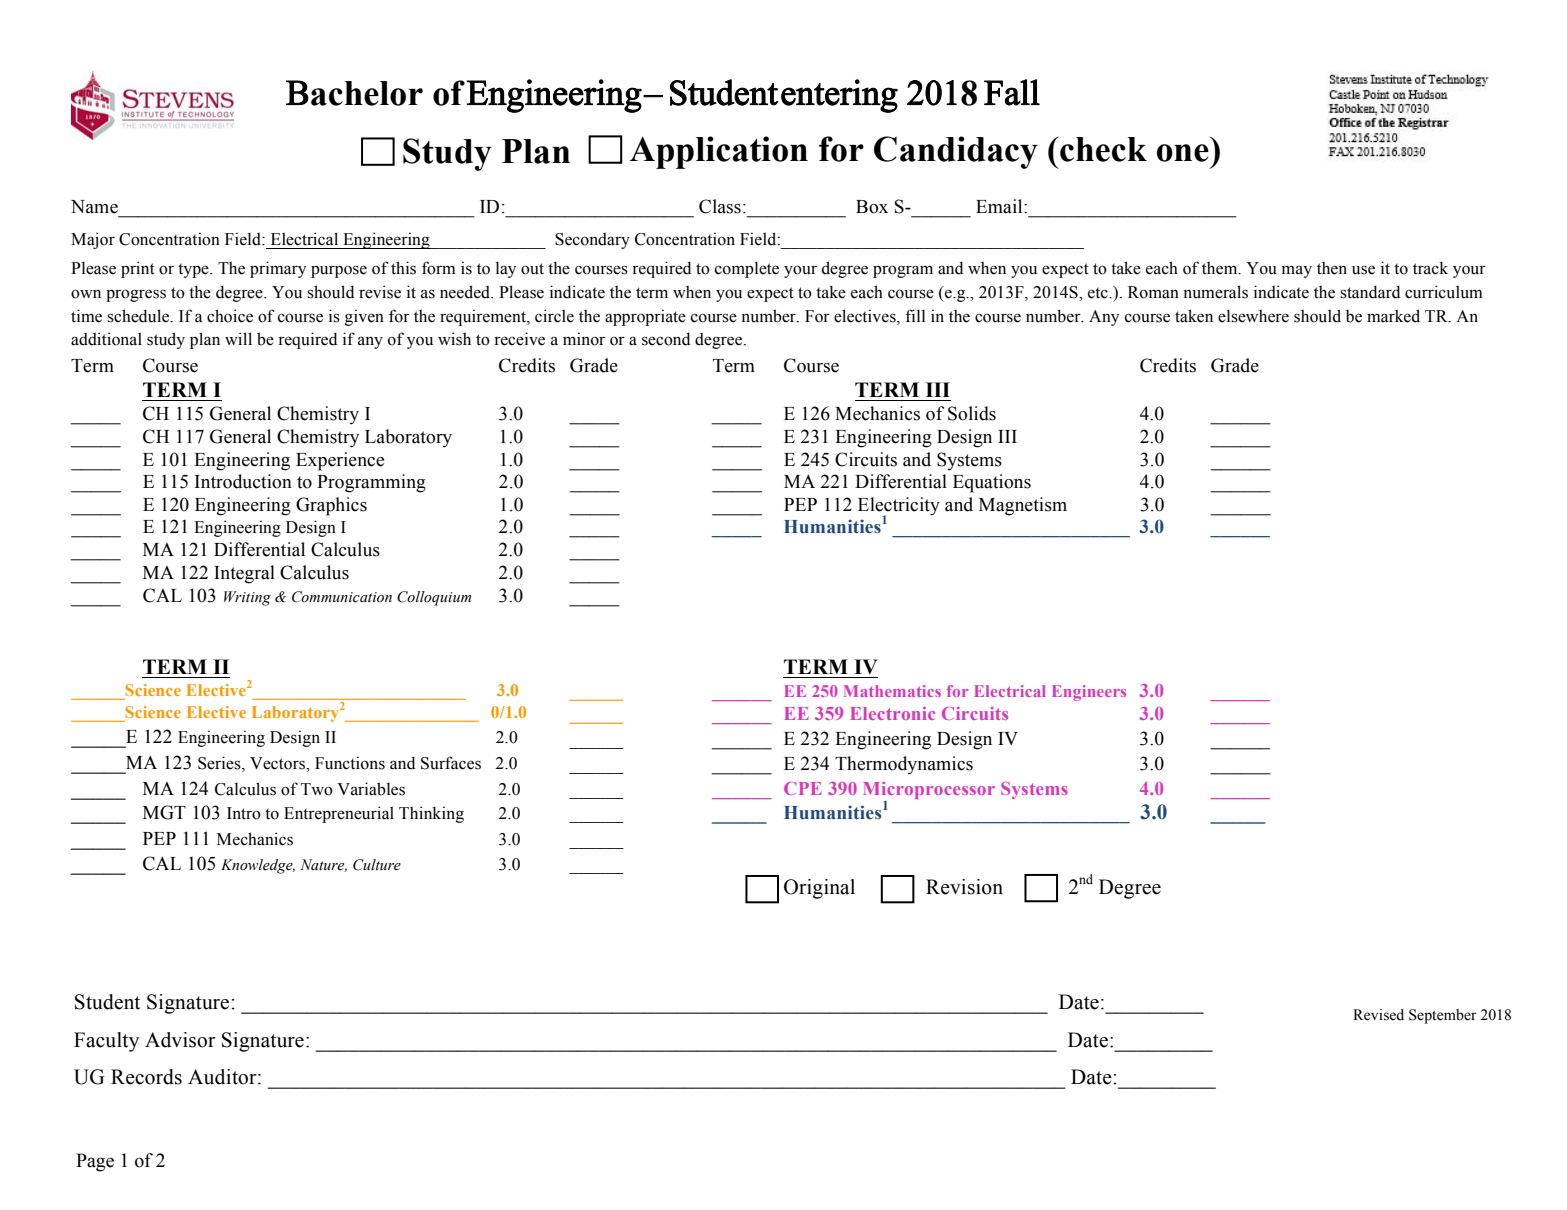  Describe the element at coordinates (354, 93) in the page. I see `Bachelor` at that location.
